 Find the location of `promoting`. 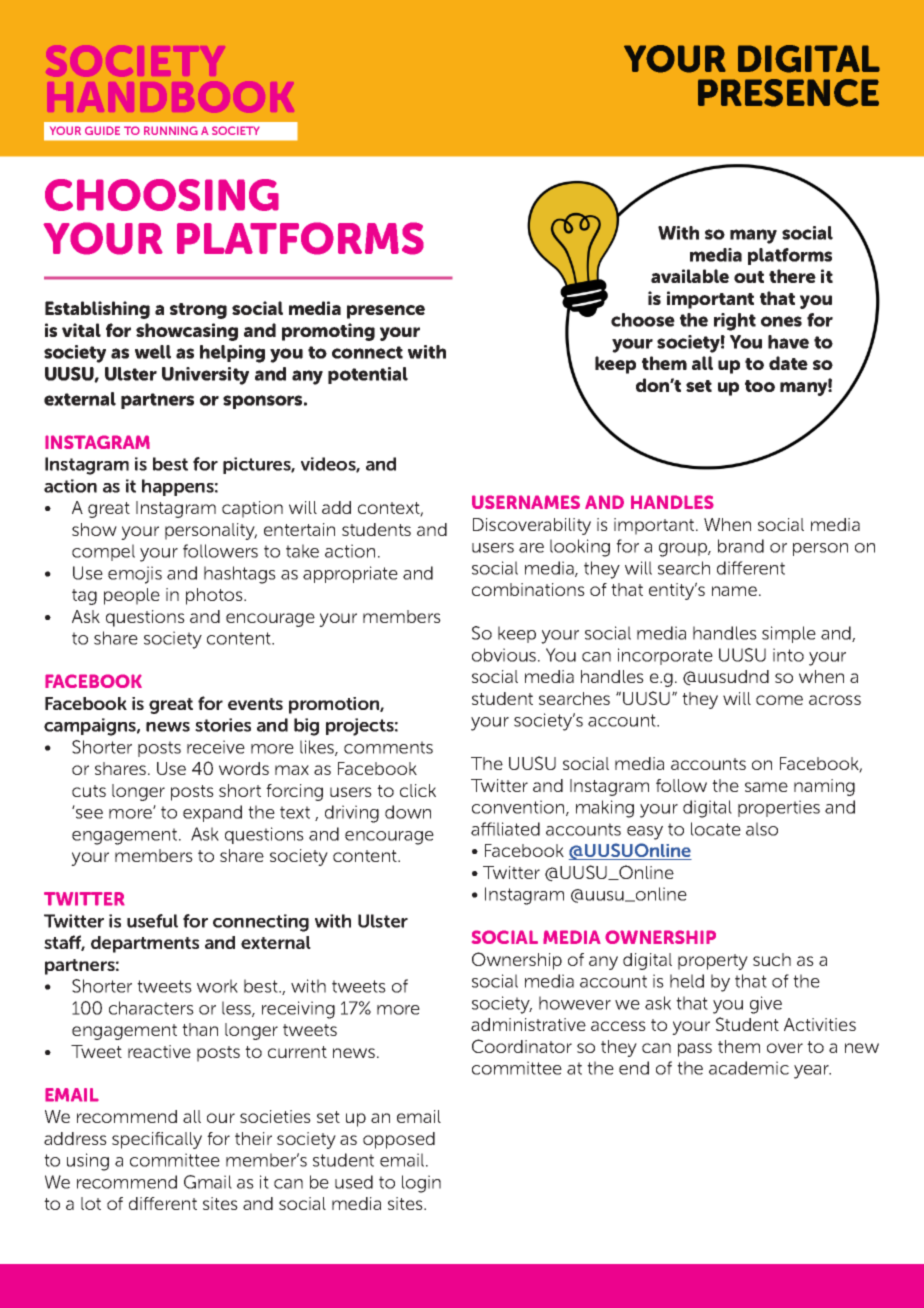

promoting is located at coordinates (328, 332).
